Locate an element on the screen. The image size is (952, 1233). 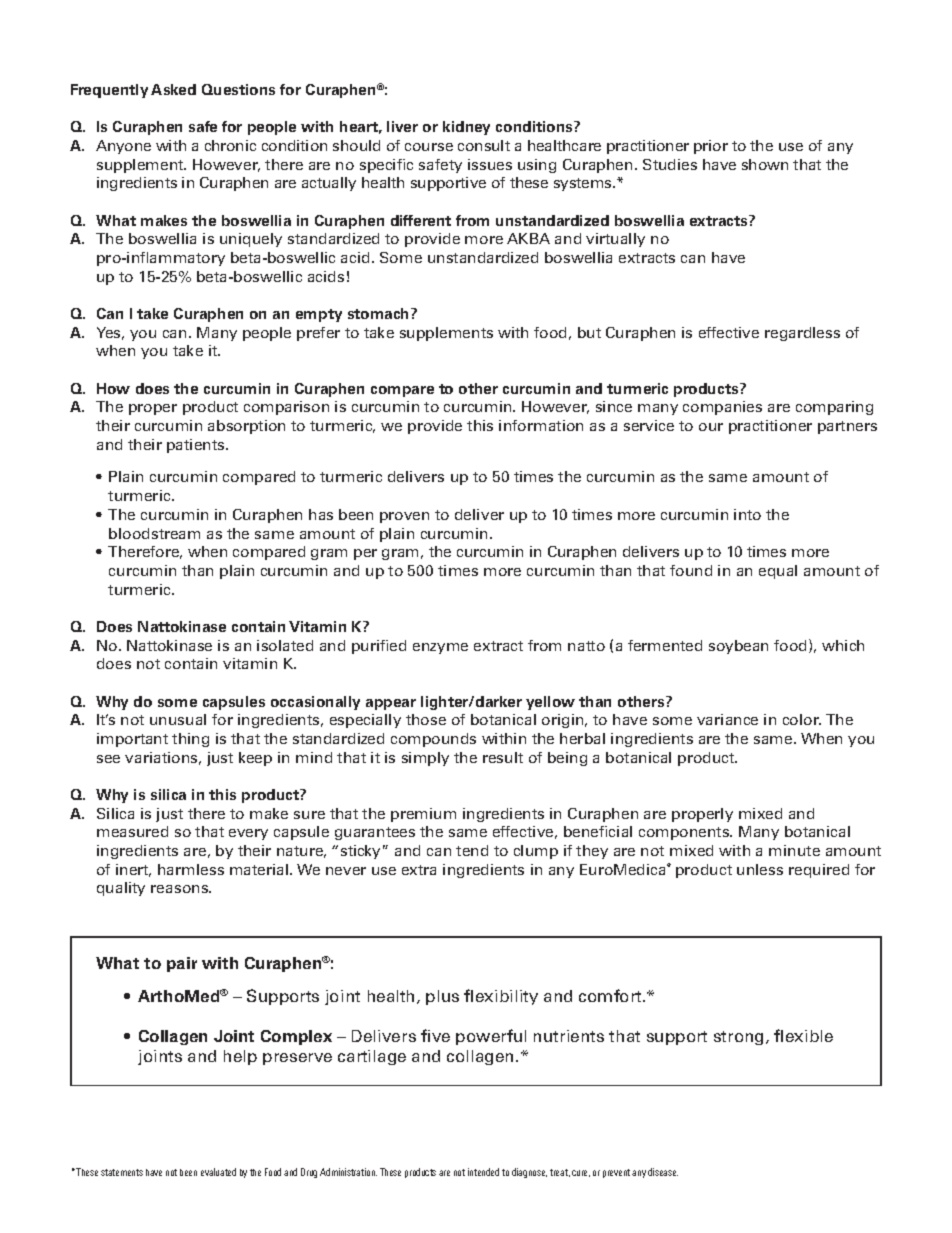
shown is located at coordinates (765, 164).
